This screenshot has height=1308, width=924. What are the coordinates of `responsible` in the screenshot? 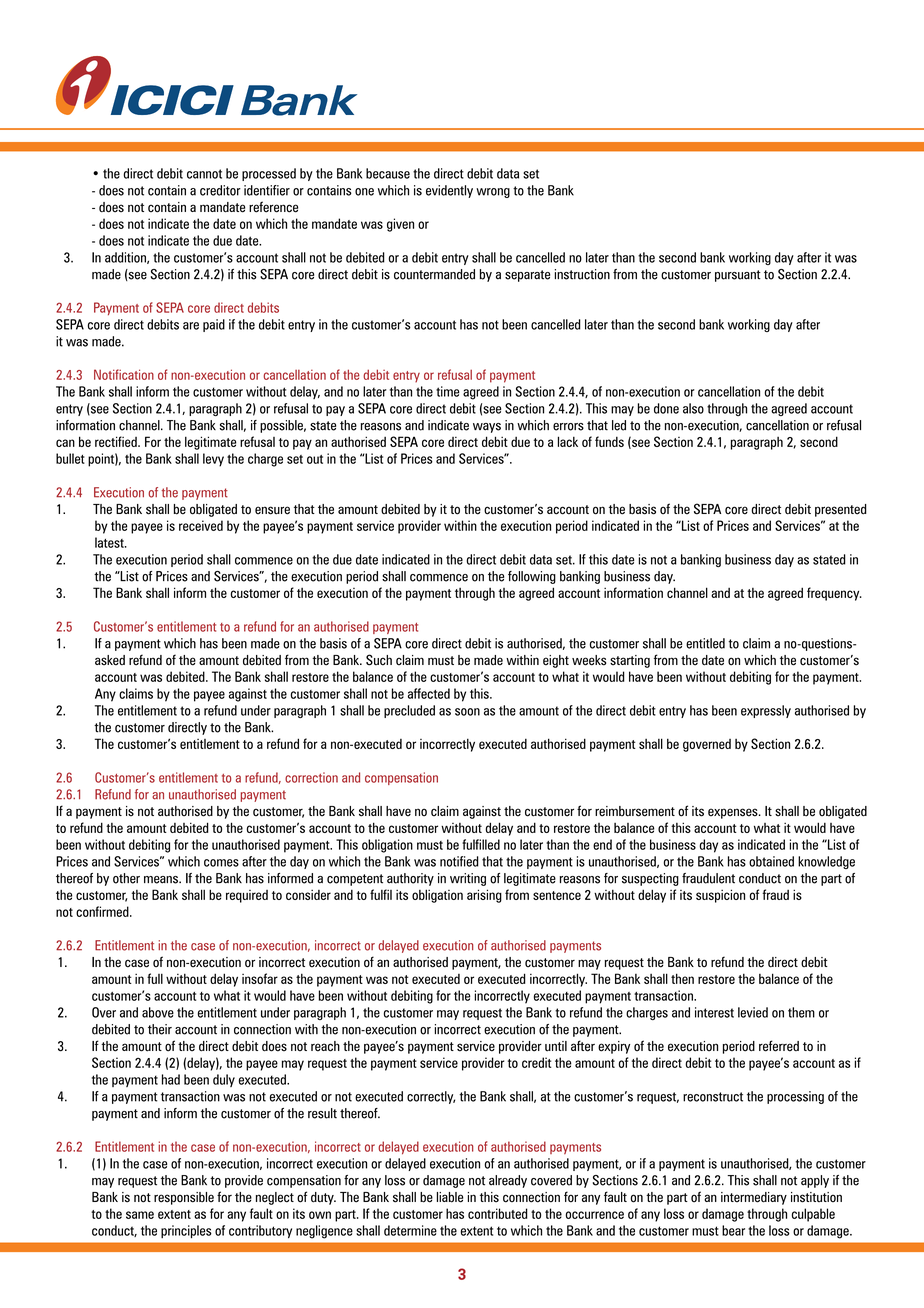 It's located at (184, 1198).
